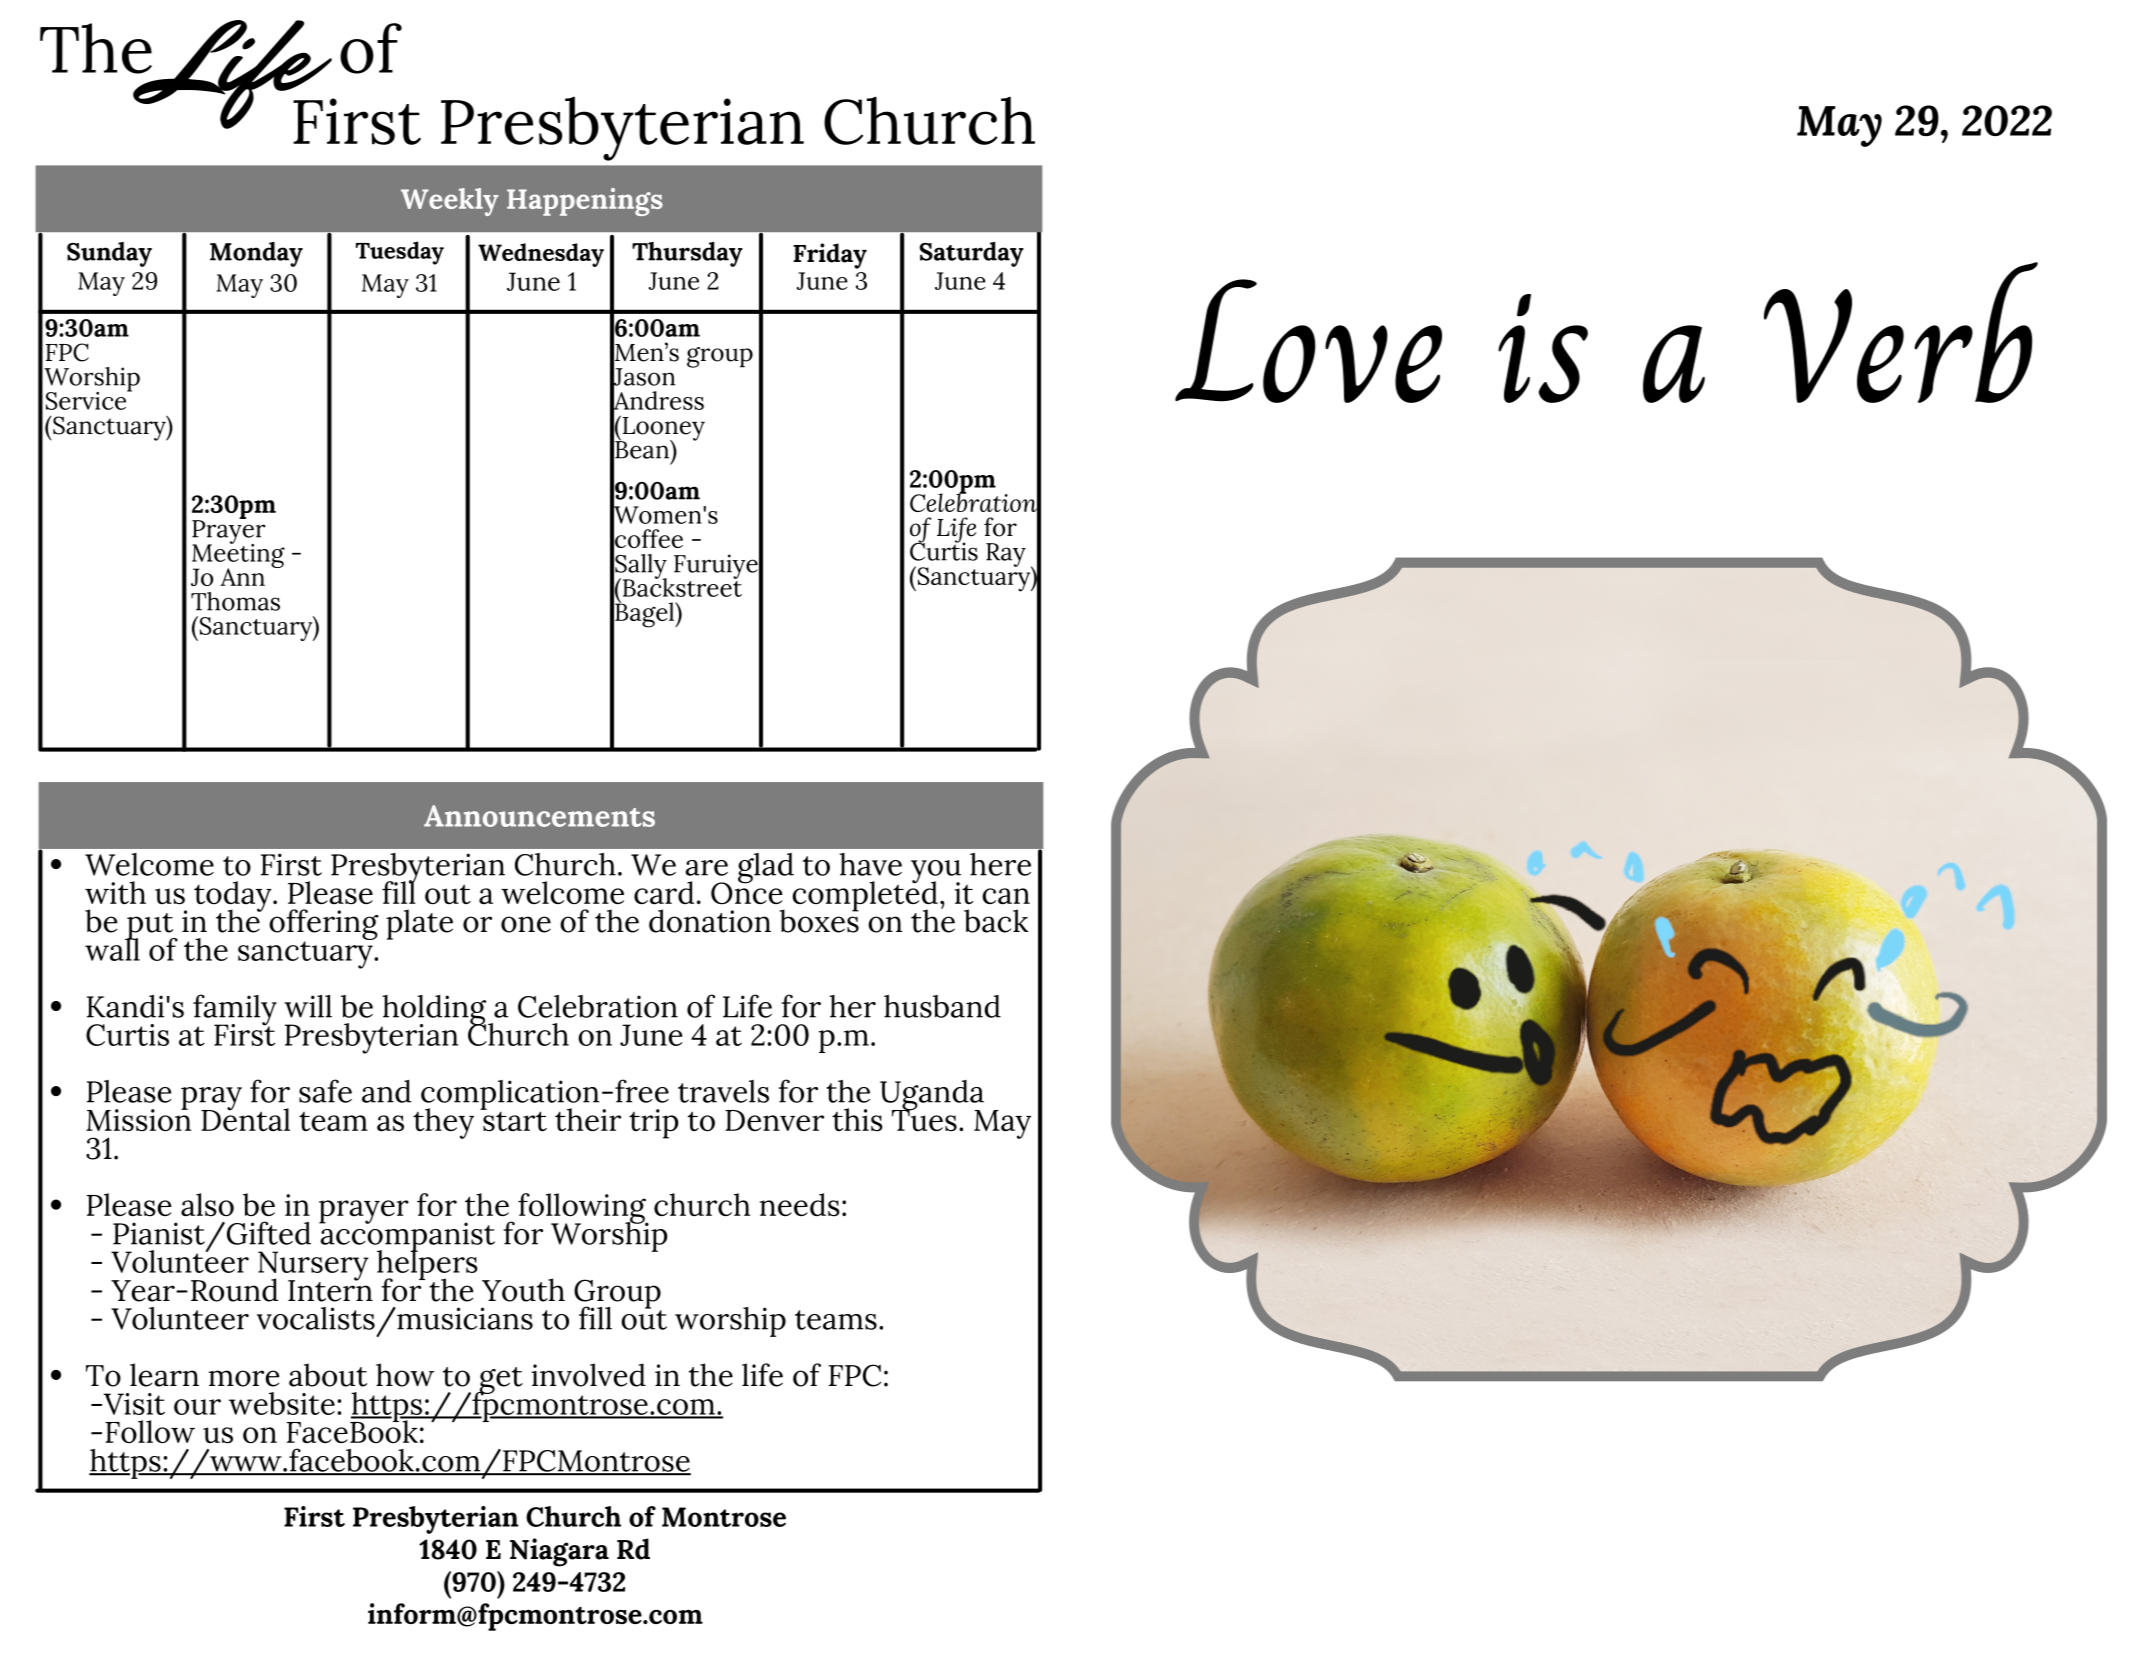 Image resolution: width=2140 pixels, height=1654 pixels. I want to click on Saturday, so click(972, 254).
